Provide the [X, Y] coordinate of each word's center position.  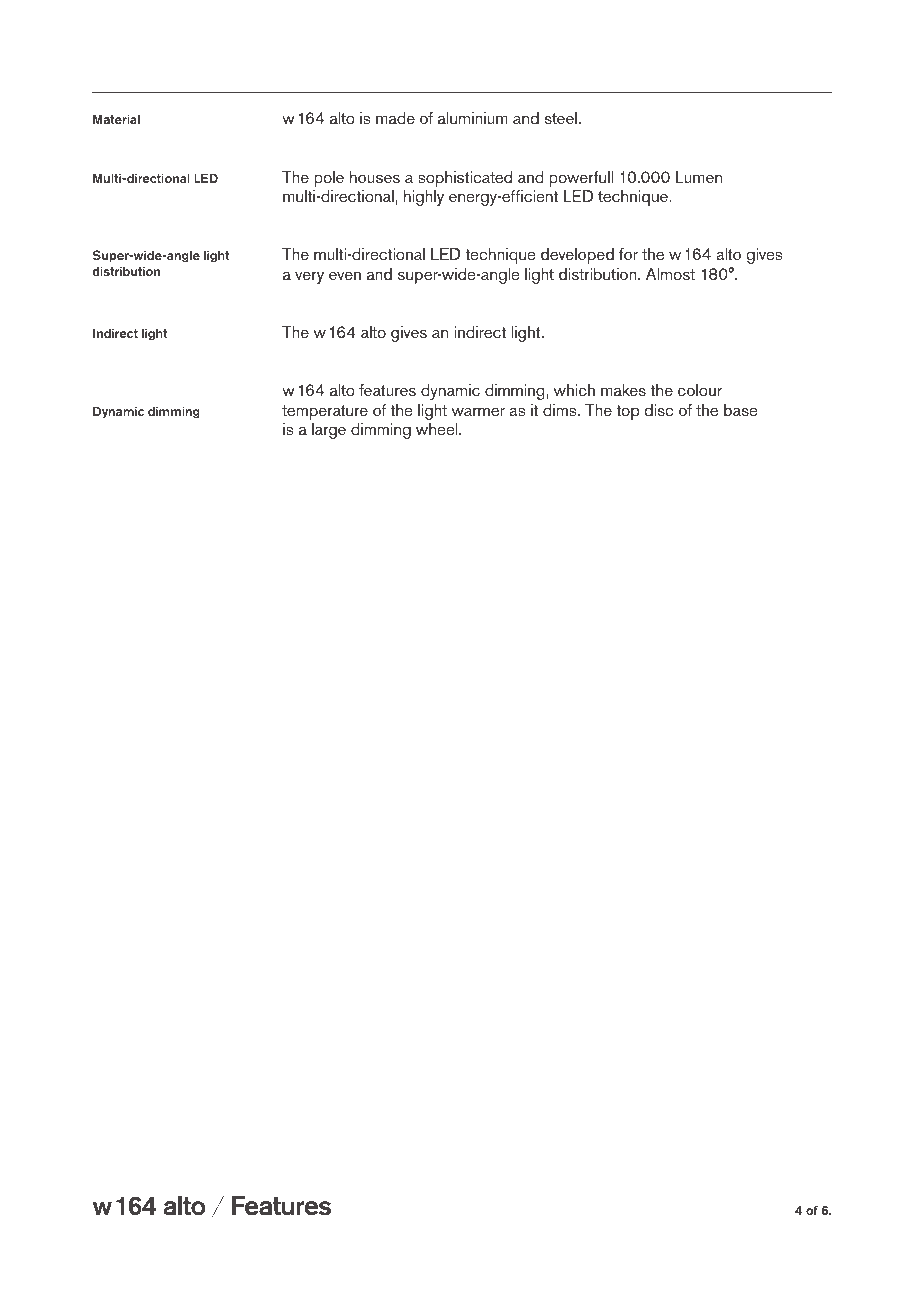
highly [424, 198]
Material [116, 119]
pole [329, 179]
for [628, 254]
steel [560, 118]
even [345, 275]
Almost [670, 274]
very [309, 277]
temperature [325, 412]
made [395, 118]
